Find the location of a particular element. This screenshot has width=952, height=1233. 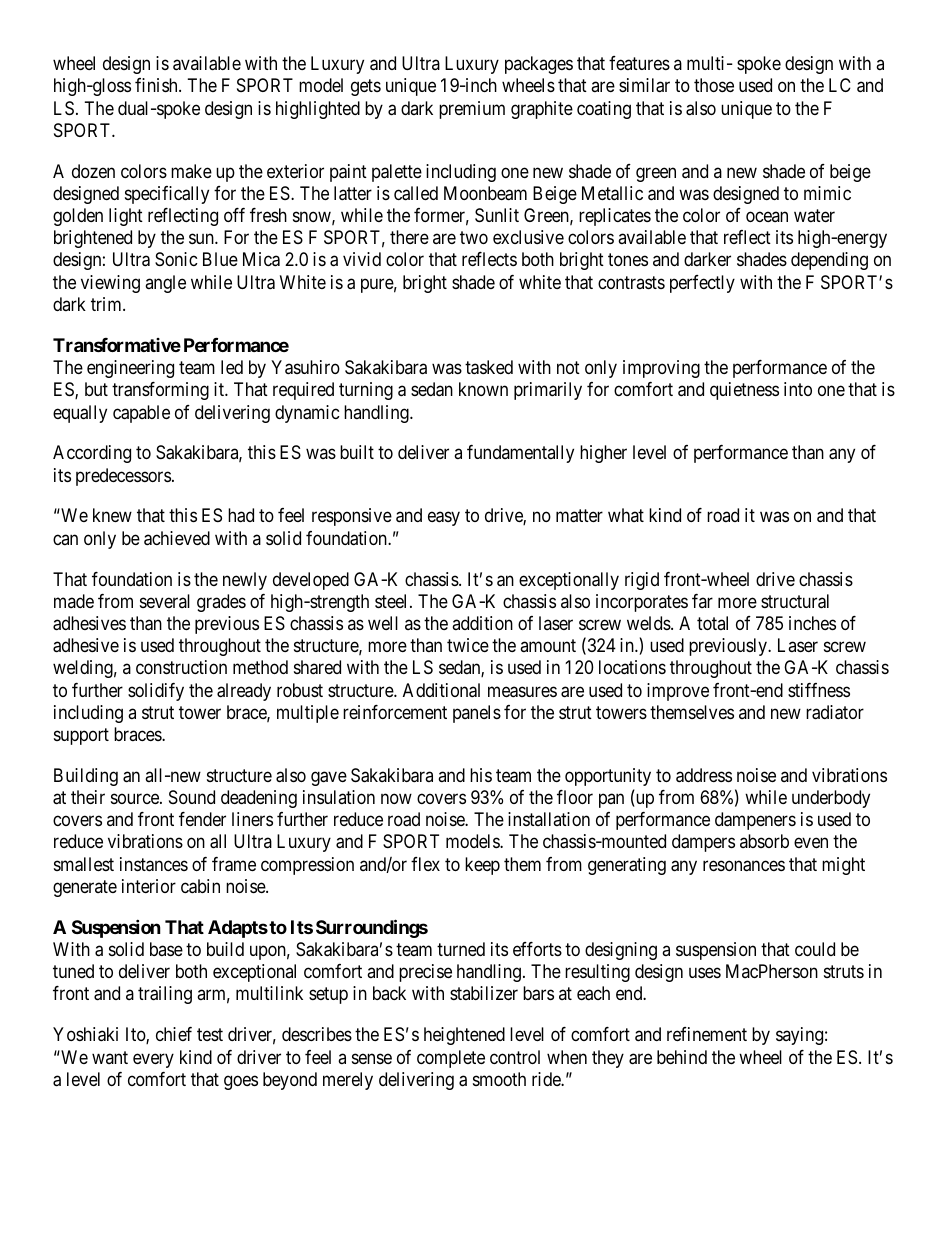

every is located at coordinates (153, 1060).
